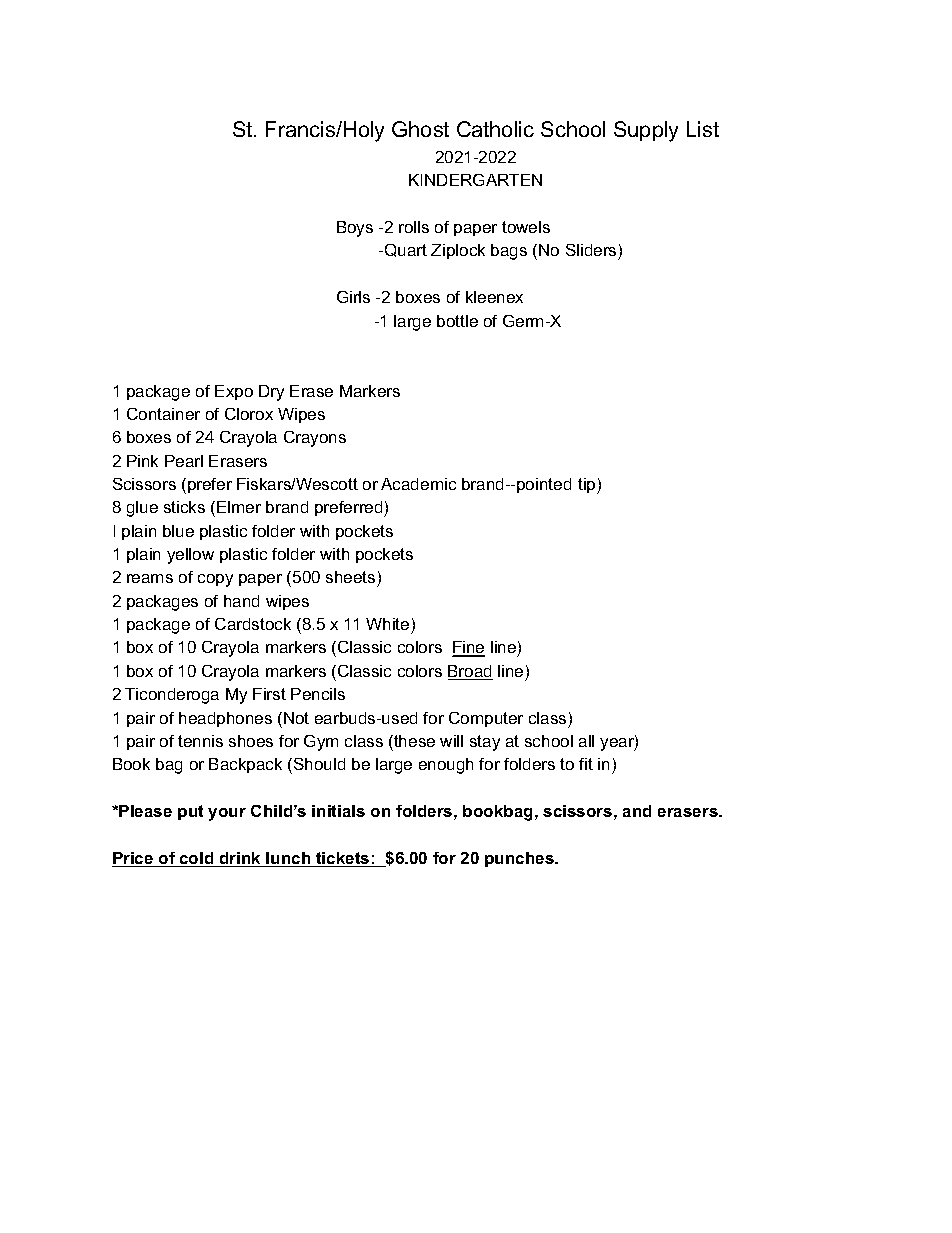 This page has height=1233, width=952. Describe the element at coordinates (197, 859) in the page. I see `cold` at that location.
